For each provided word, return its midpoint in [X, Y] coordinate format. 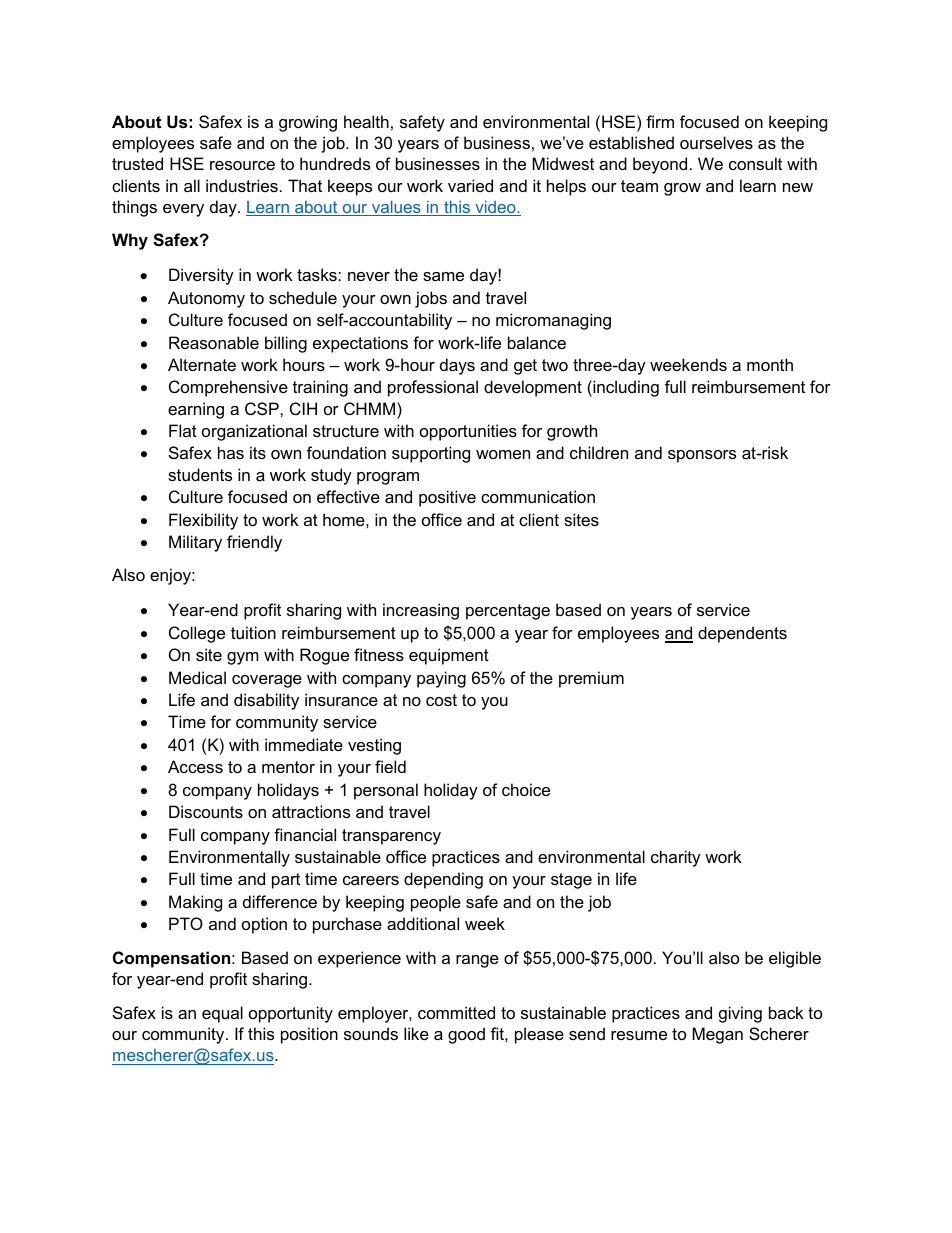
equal [222, 1014]
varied [470, 185]
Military [195, 543]
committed [456, 1012]
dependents [742, 634]
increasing [421, 611]
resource [242, 165]
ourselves [716, 142]
